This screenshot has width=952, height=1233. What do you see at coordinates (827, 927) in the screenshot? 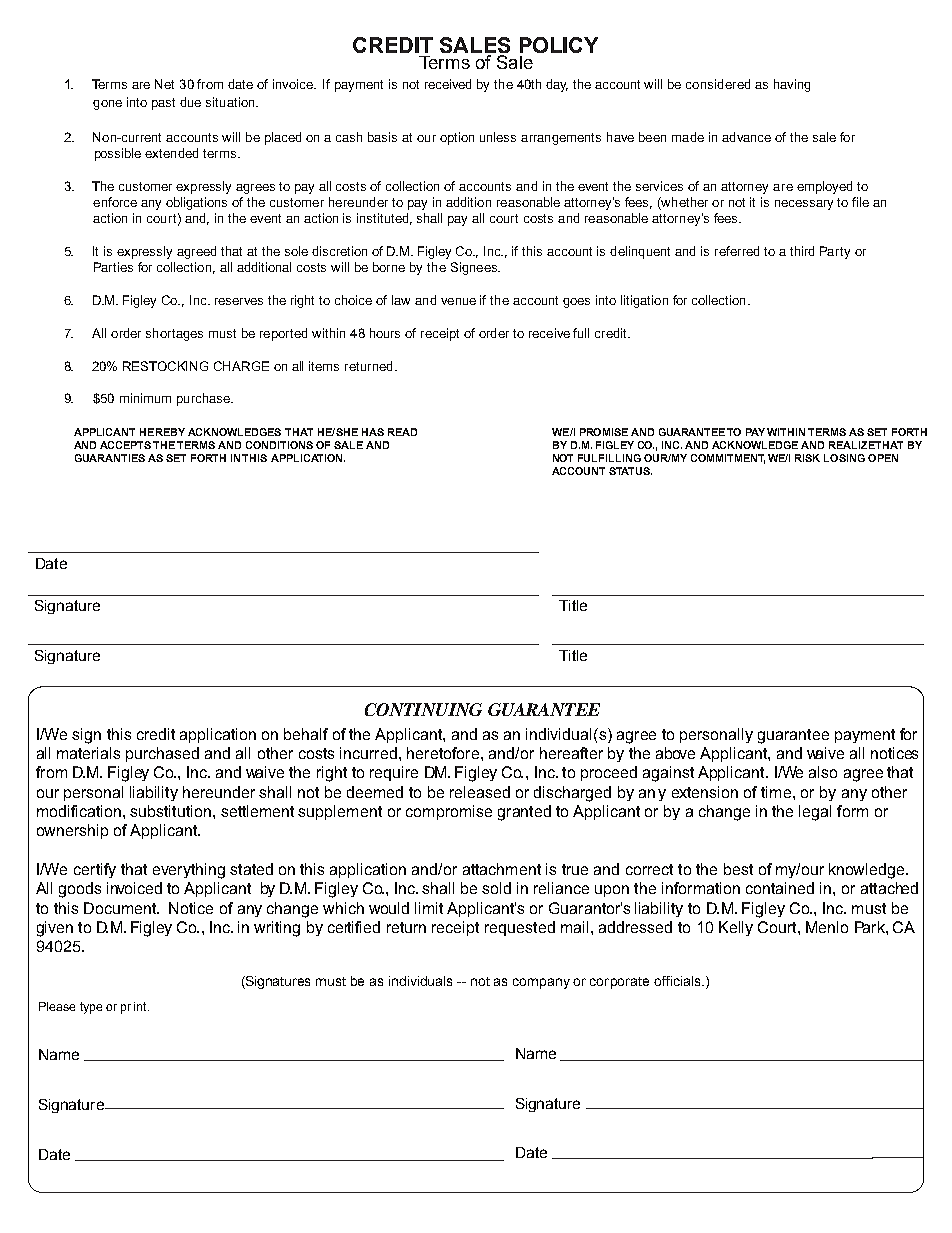
I see `Menlo` at bounding box center [827, 927].
